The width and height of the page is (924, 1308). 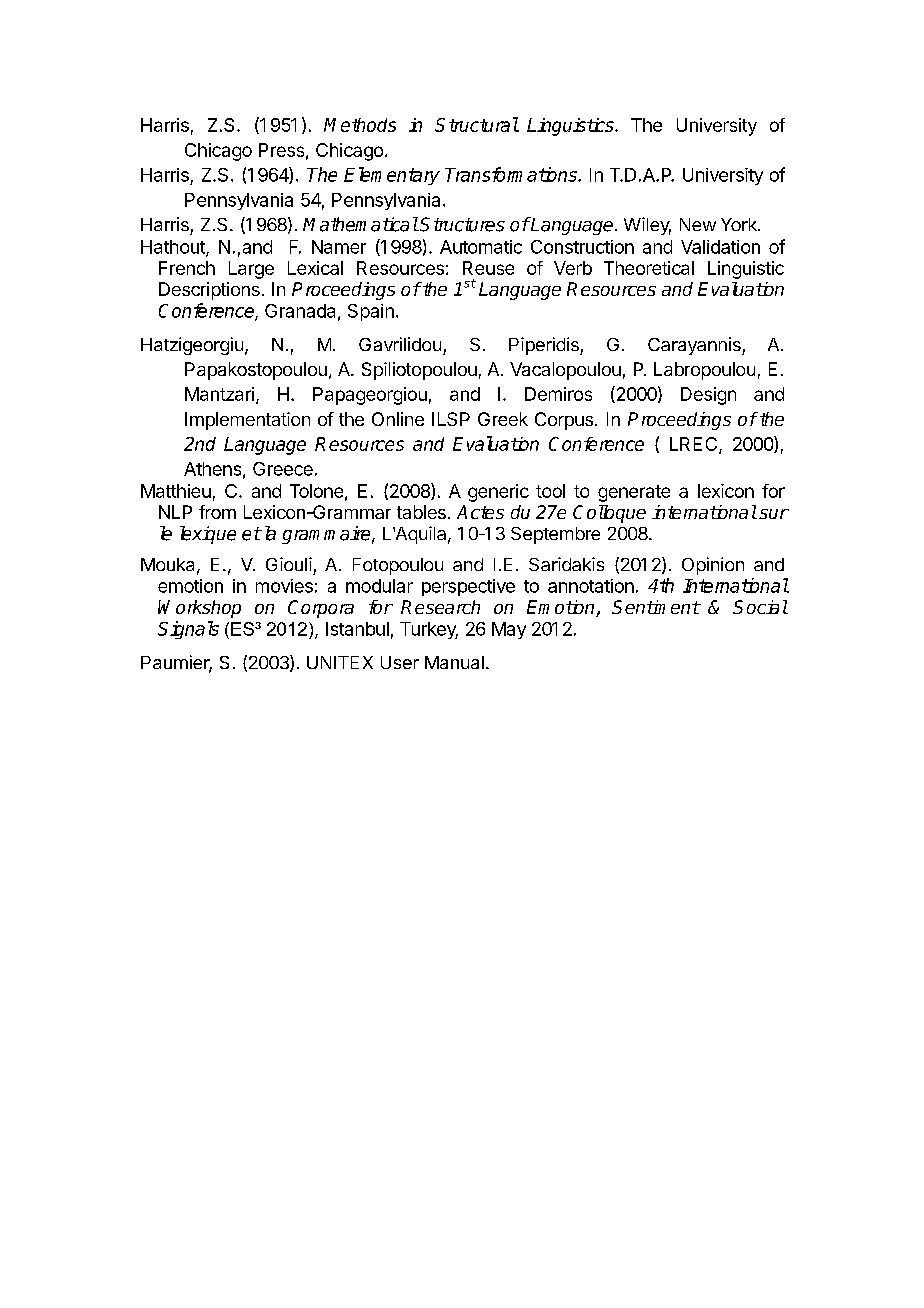 I want to click on Methods, so click(x=360, y=125).
